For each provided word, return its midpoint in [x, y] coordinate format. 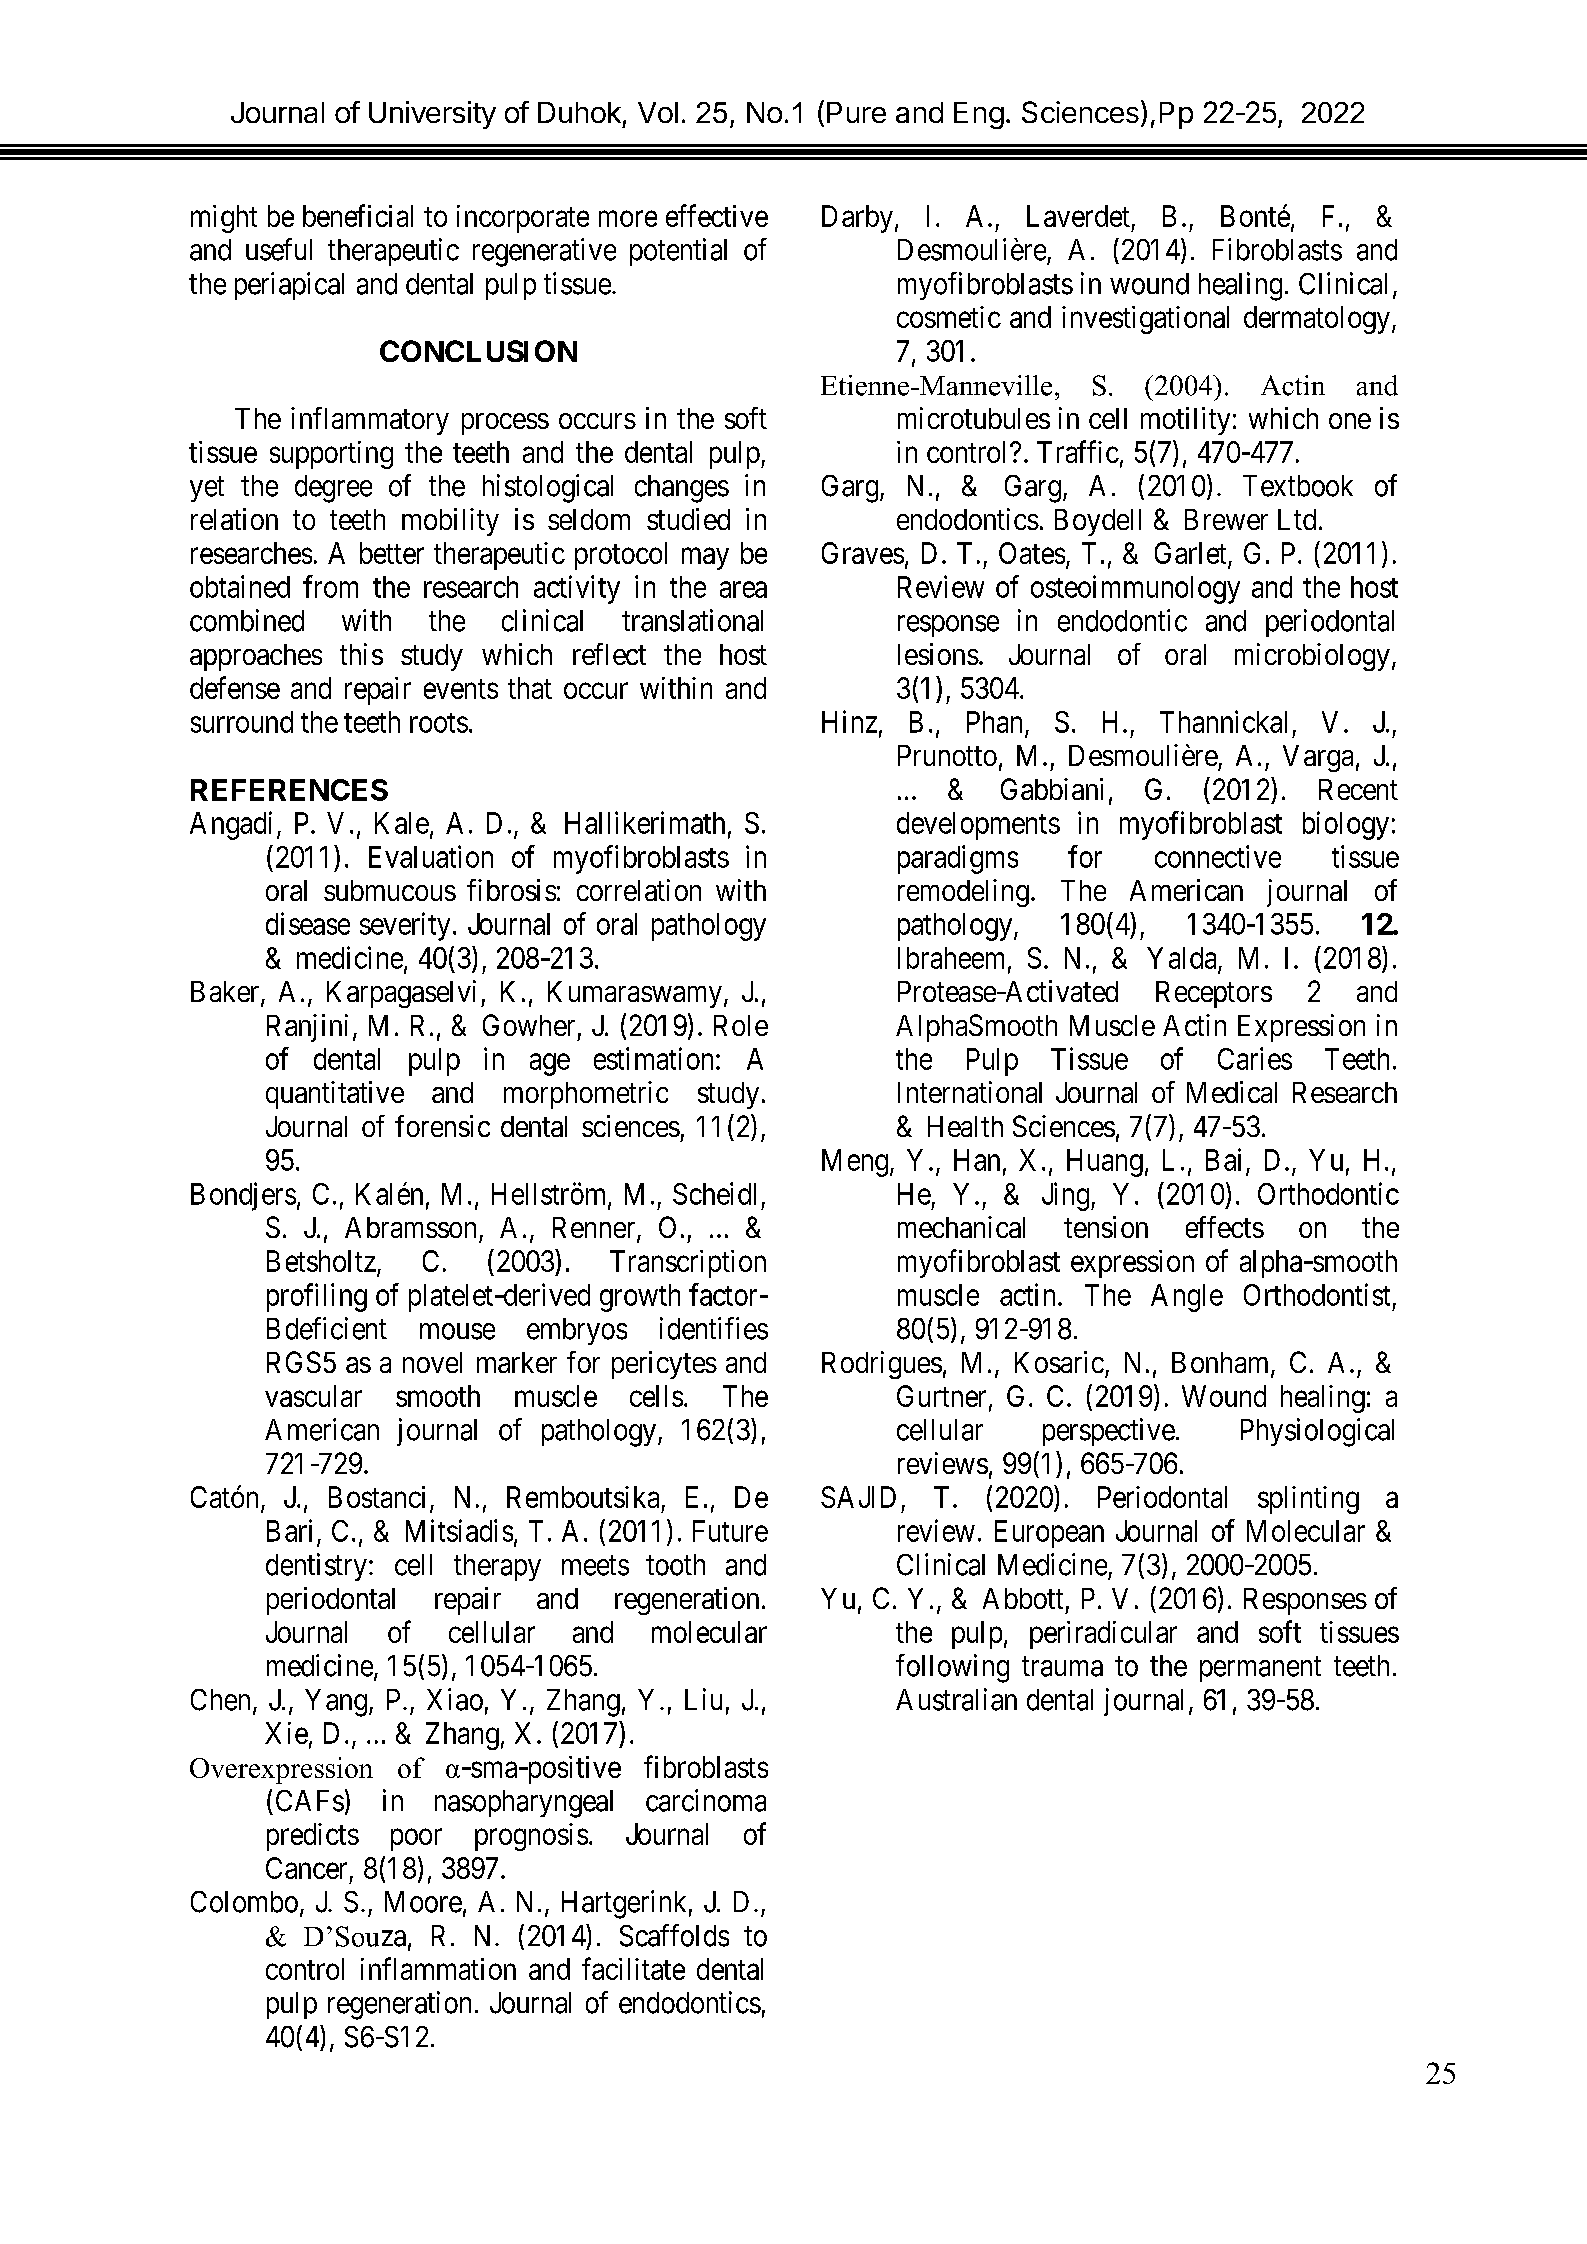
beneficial [358, 215]
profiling [317, 1297]
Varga [1318, 758]
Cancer [306, 1868]
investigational [1145, 320]
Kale [402, 823]
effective [717, 215]
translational [692, 620]
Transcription [688, 1264]
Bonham [1222, 1364]
